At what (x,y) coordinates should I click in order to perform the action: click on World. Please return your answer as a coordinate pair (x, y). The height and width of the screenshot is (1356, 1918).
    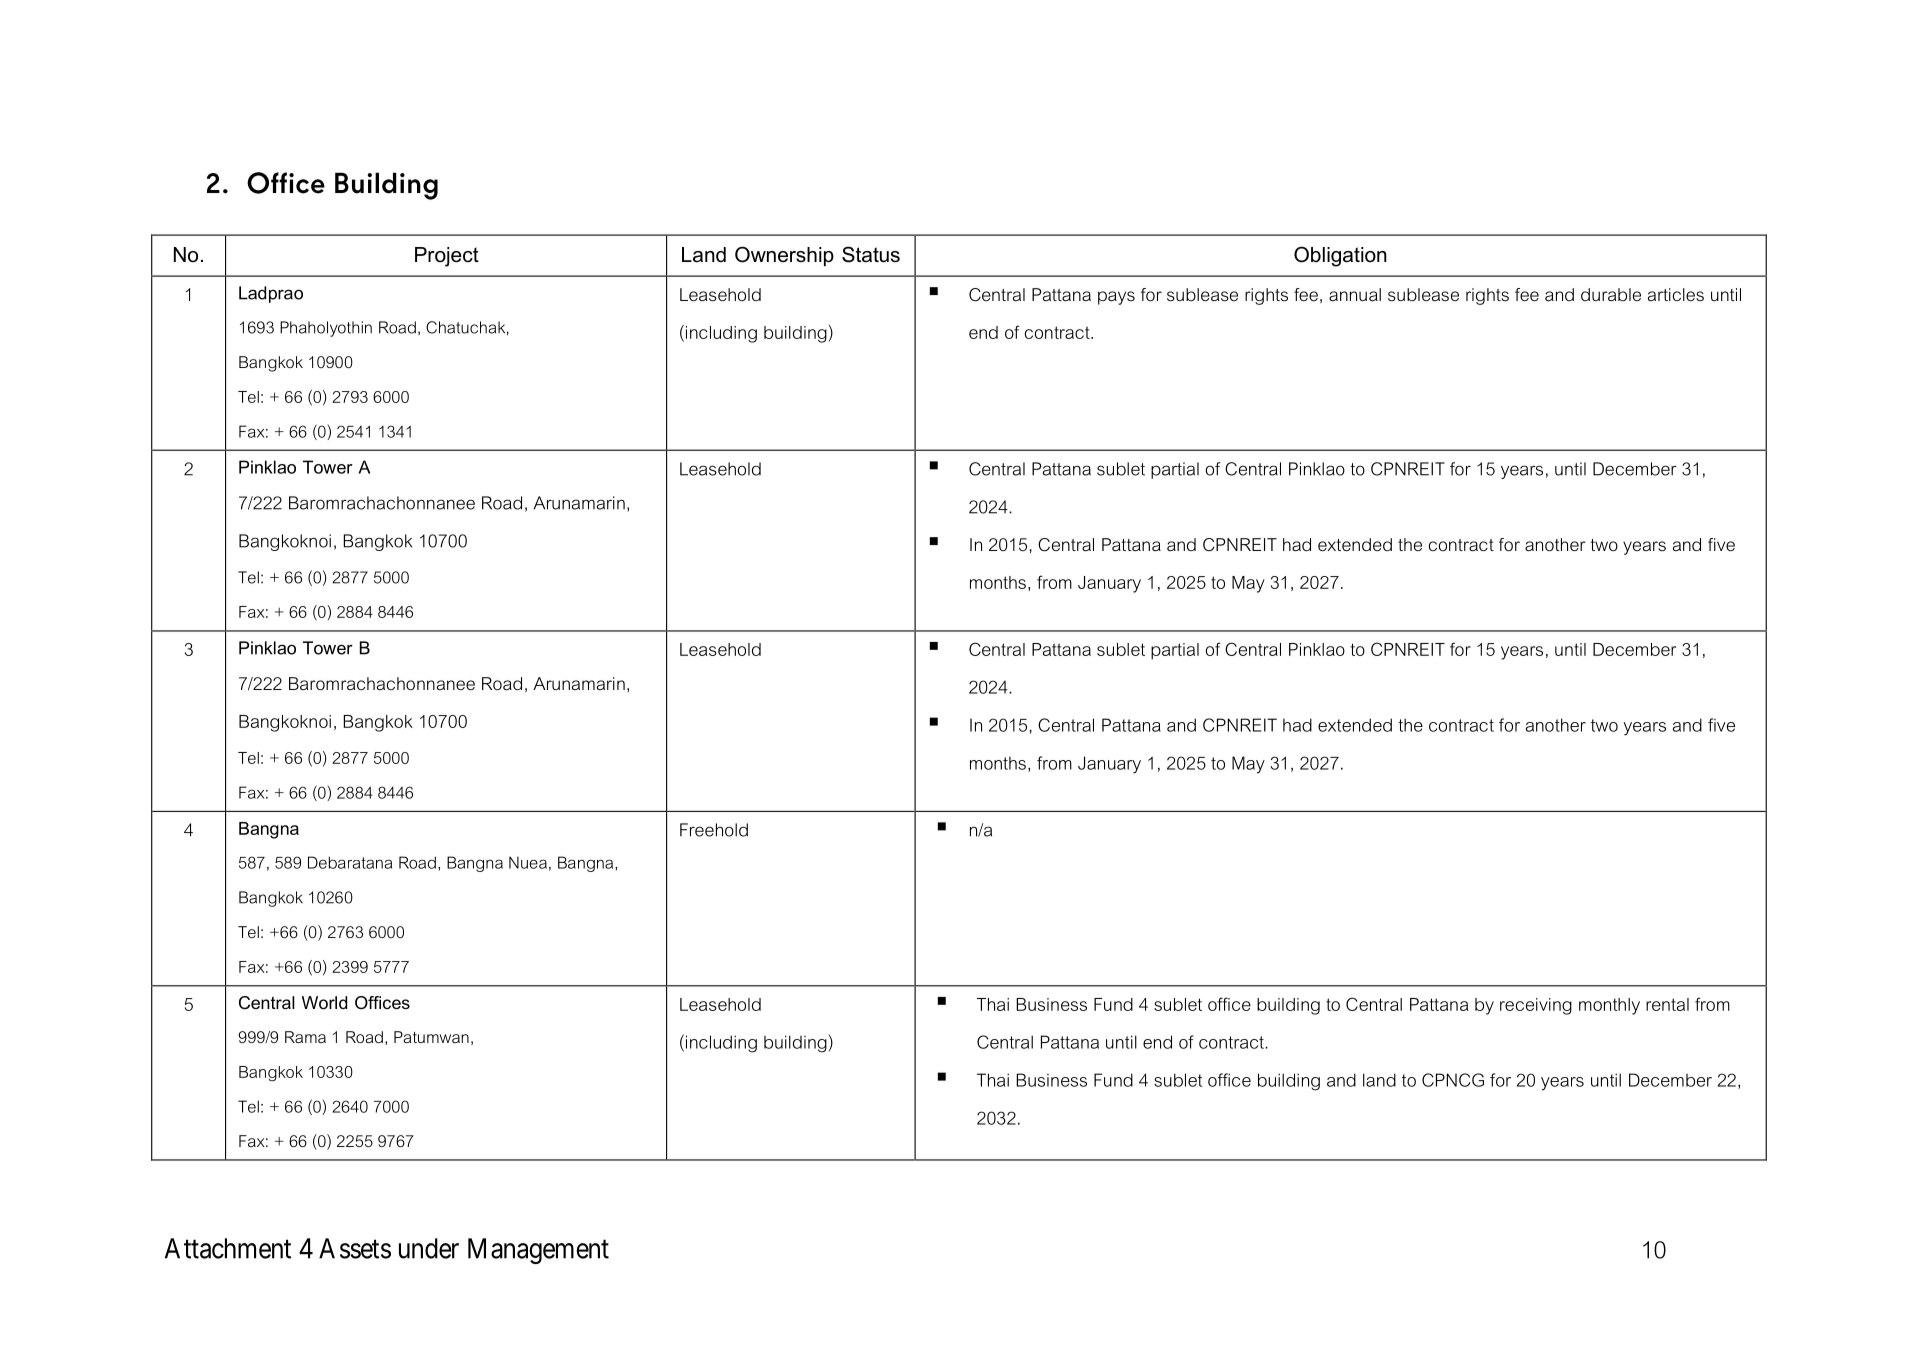
    Looking at the image, I should click on (324, 1002).
